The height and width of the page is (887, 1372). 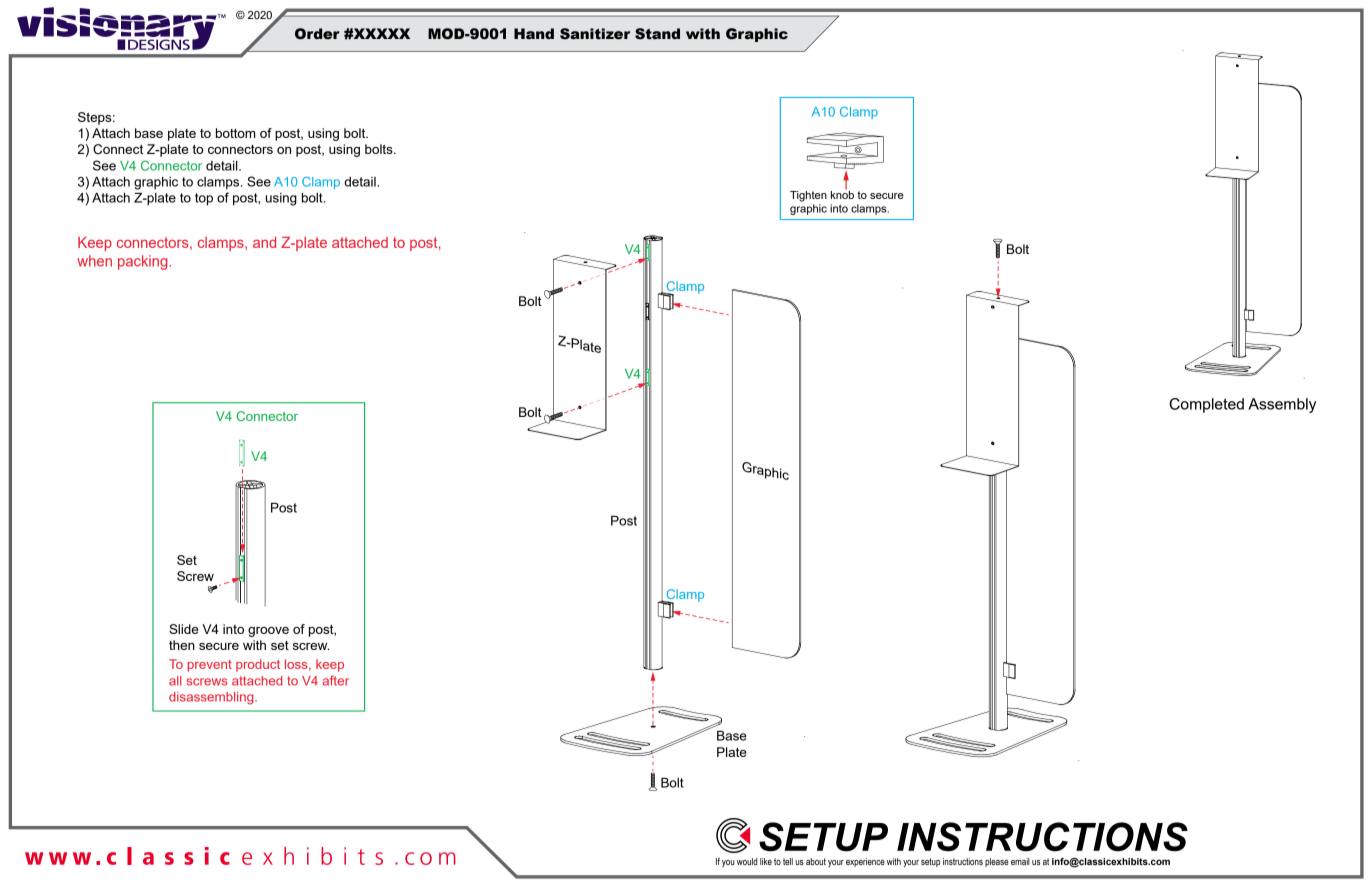 I want to click on Tighten, so click(x=808, y=196).
